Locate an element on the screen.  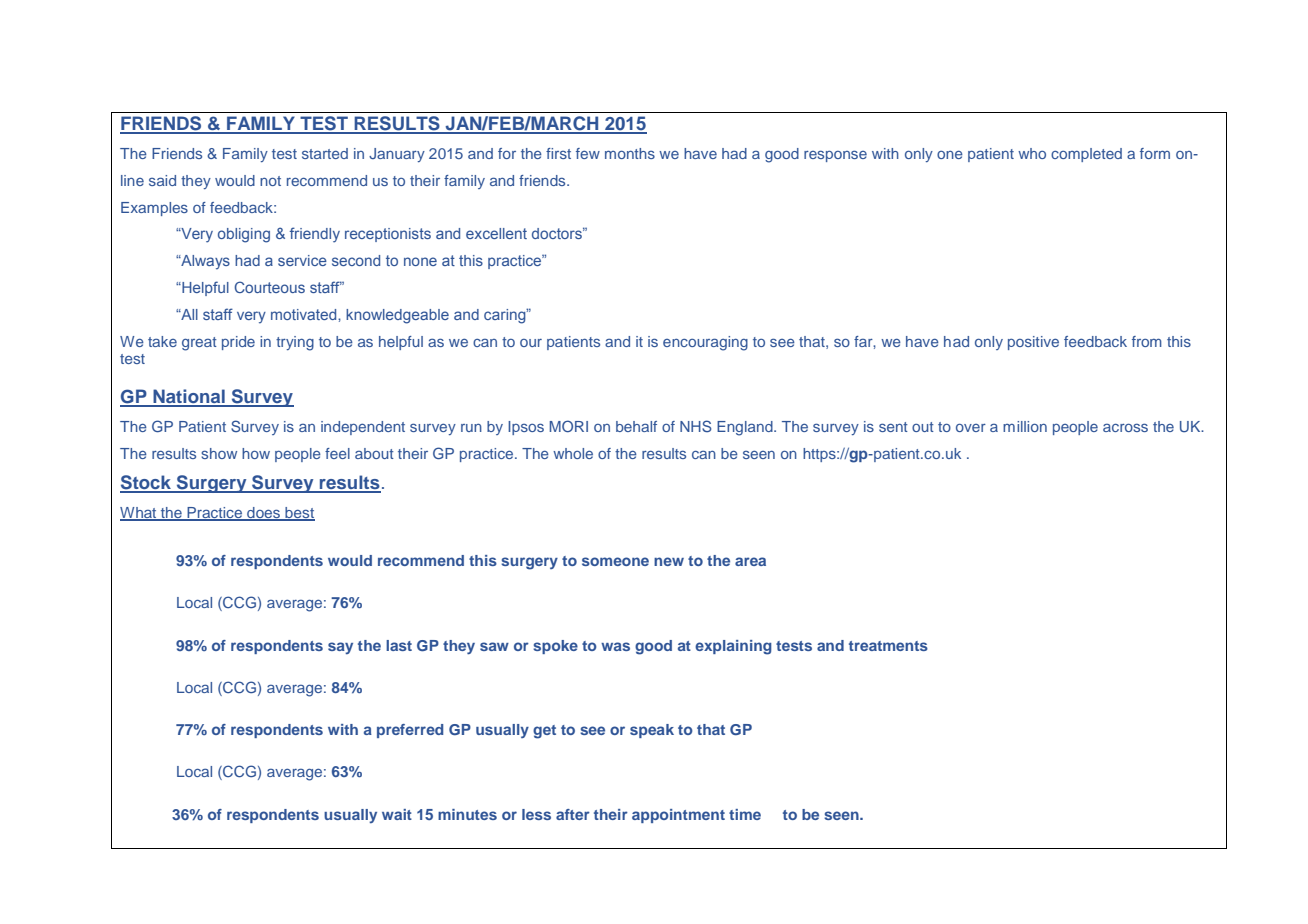
months is located at coordinates (630, 153).
